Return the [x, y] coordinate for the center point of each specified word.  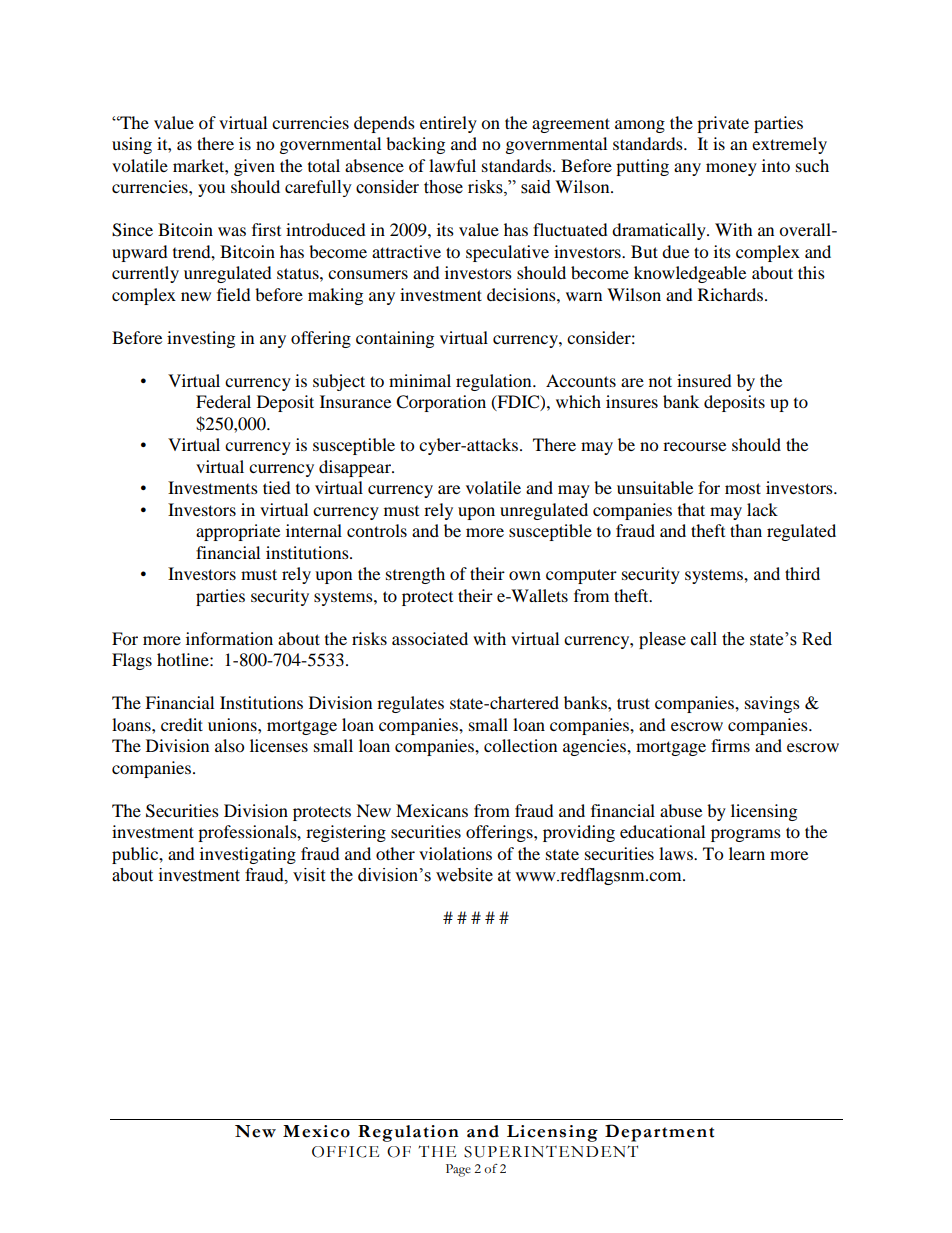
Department [659, 1133]
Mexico [316, 1131]
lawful [452, 165]
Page [458, 1170]
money [731, 169]
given [254, 167]
